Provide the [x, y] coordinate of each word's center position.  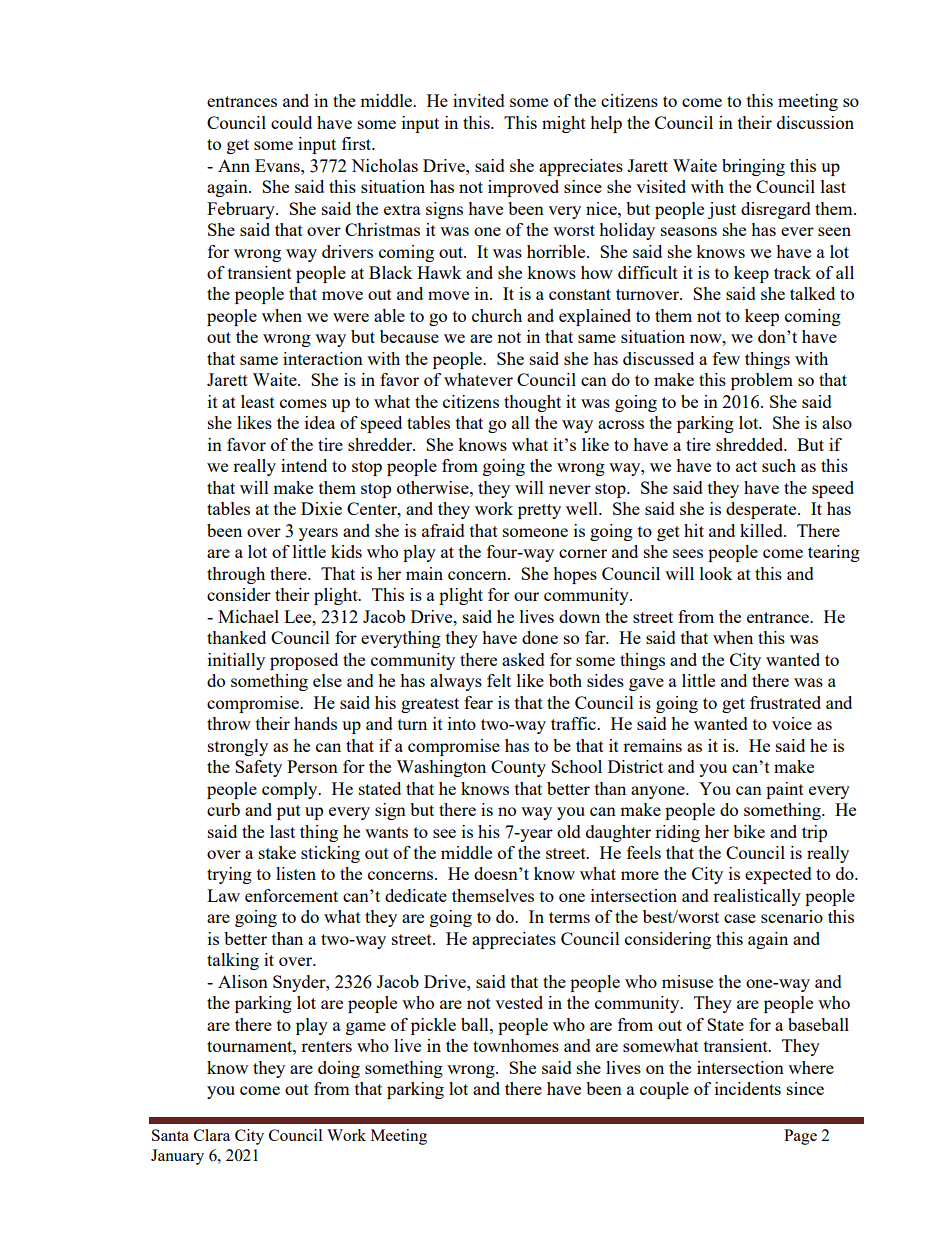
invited [479, 100]
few [726, 358]
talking [233, 961]
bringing [753, 167]
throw [229, 723]
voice [792, 723]
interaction [323, 358]
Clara [212, 1135]
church [497, 315]
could [291, 122]
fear [478, 702]
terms [569, 917]
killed [762, 530]
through [236, 575]
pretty [539, 511]
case [740, 918]
